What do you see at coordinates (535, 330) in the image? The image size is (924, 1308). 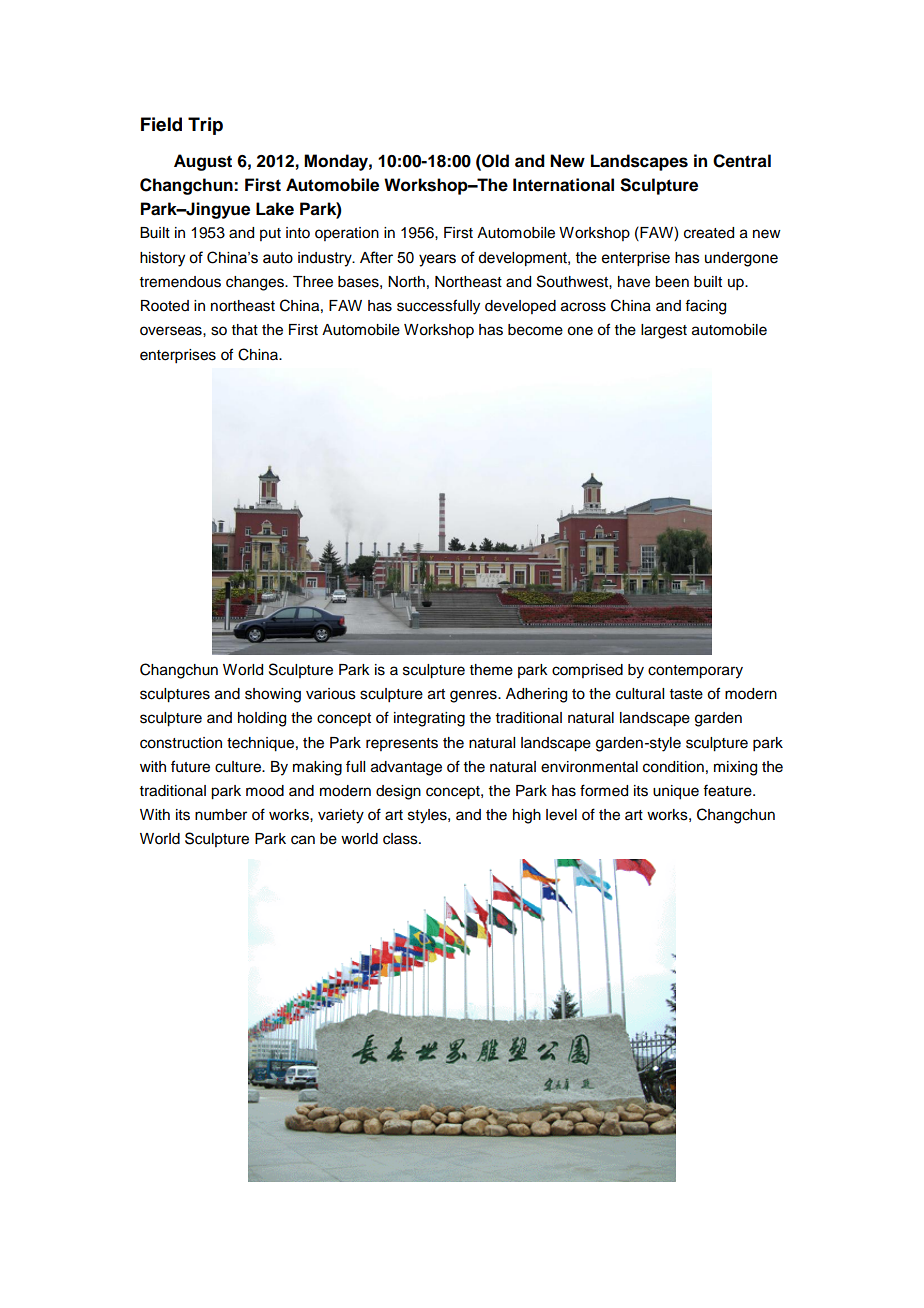 I see `become` at bounding box center [535, 330].
